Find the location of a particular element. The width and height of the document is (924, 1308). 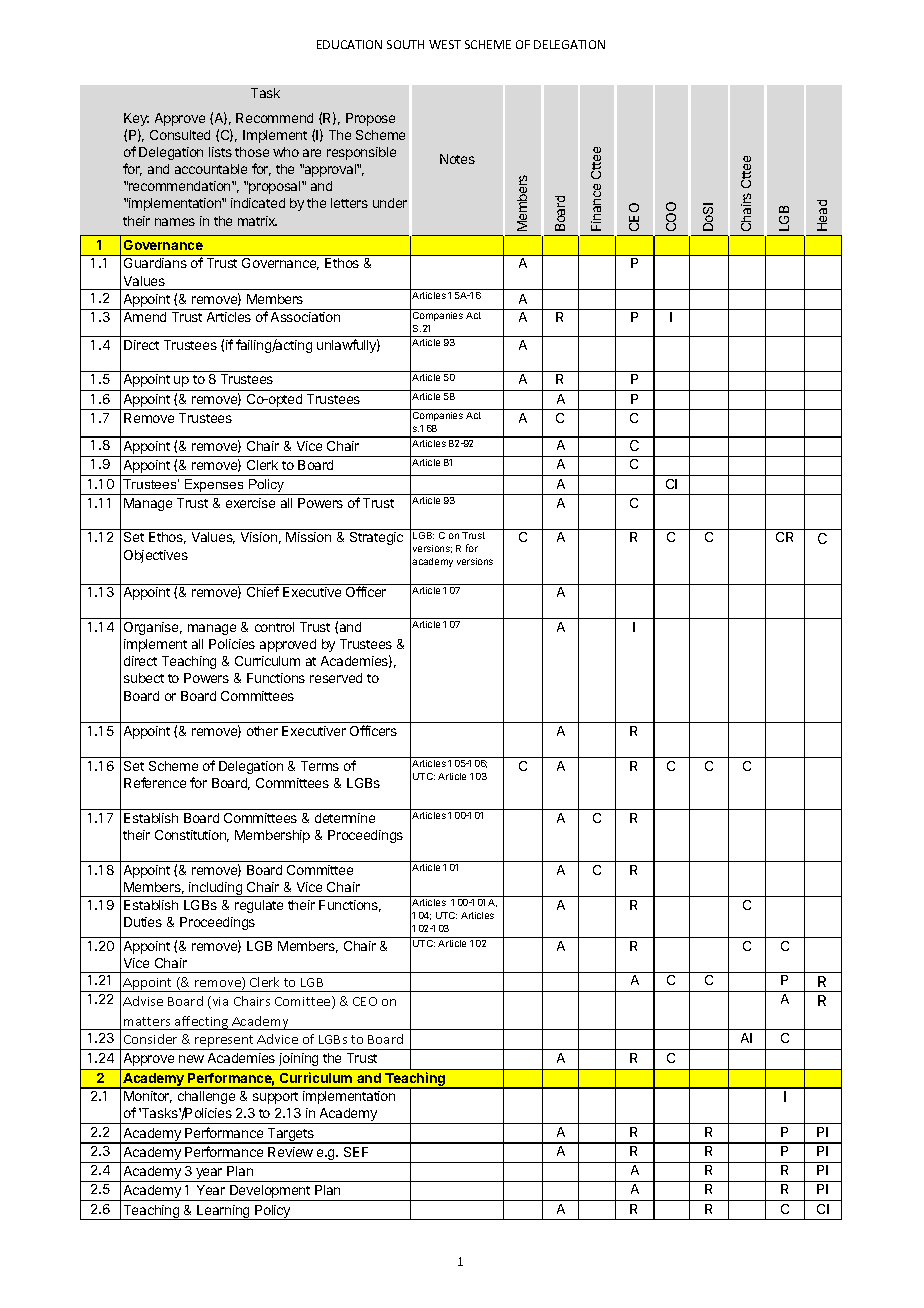

Review is located at coordinates (290, 1152).
